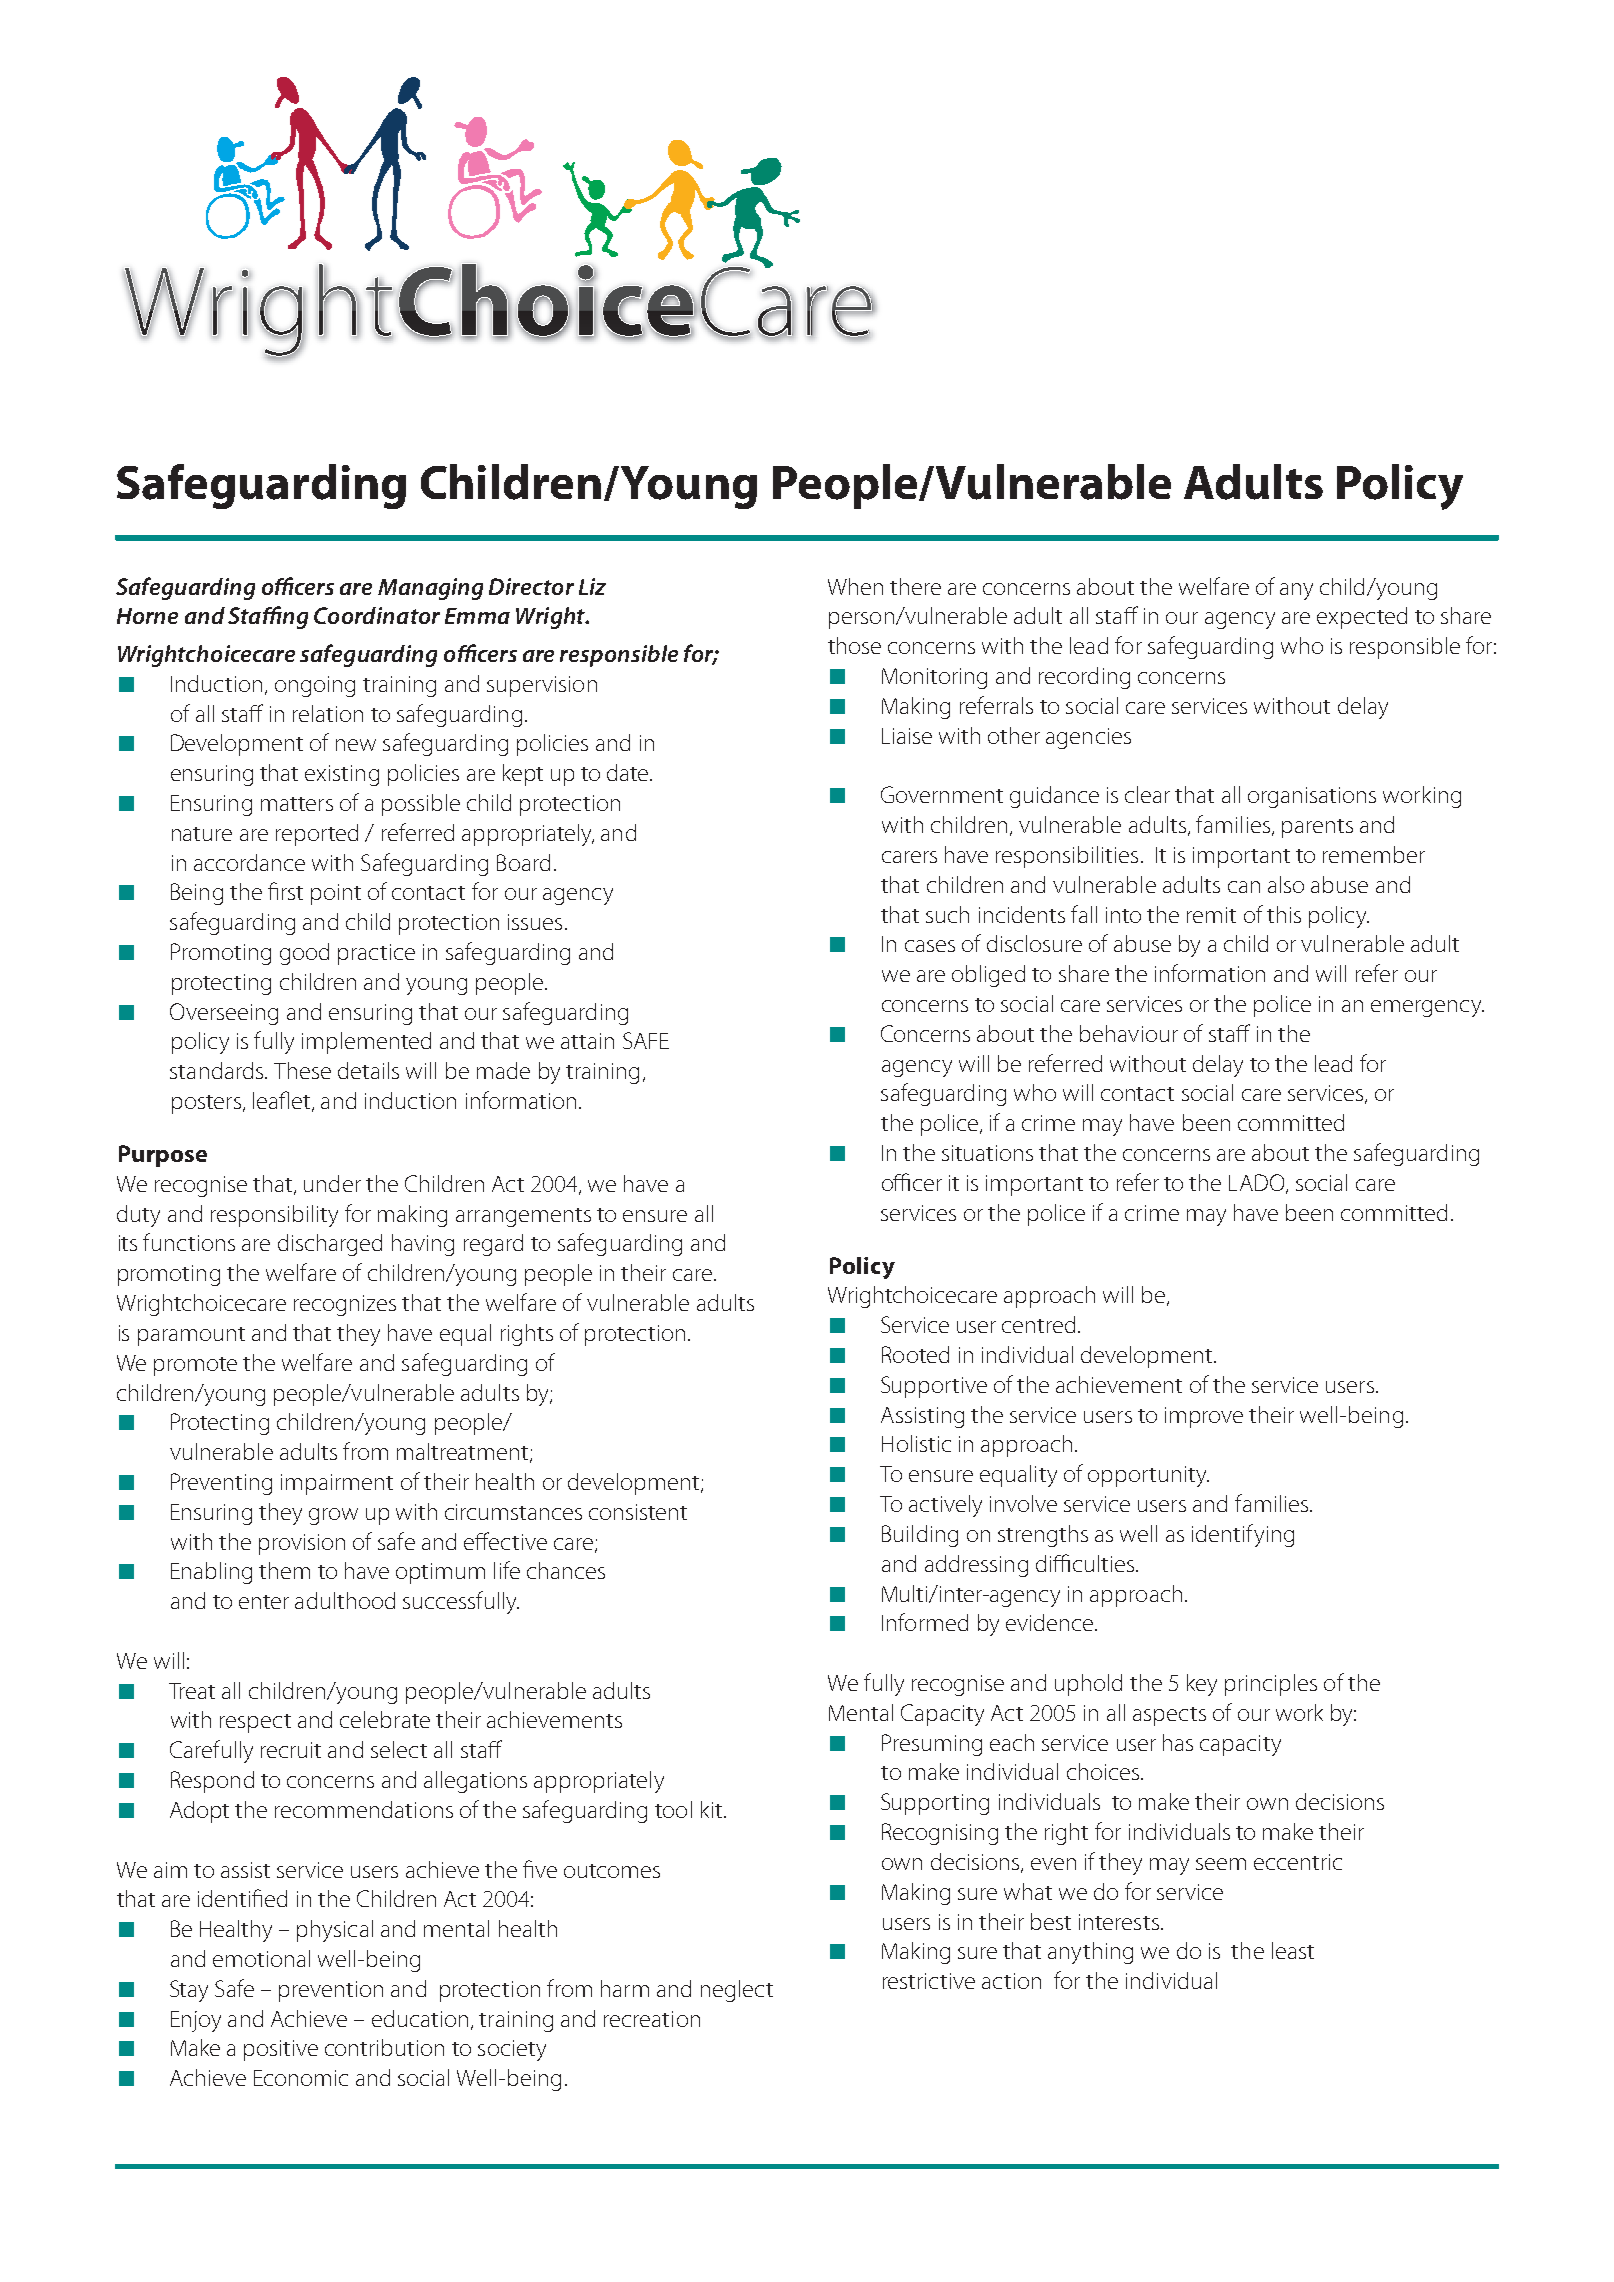 This document has height=2282, width=1614. Describe the element at coordinates (377, 615) in the document. I see `Coordinator` at that location.
